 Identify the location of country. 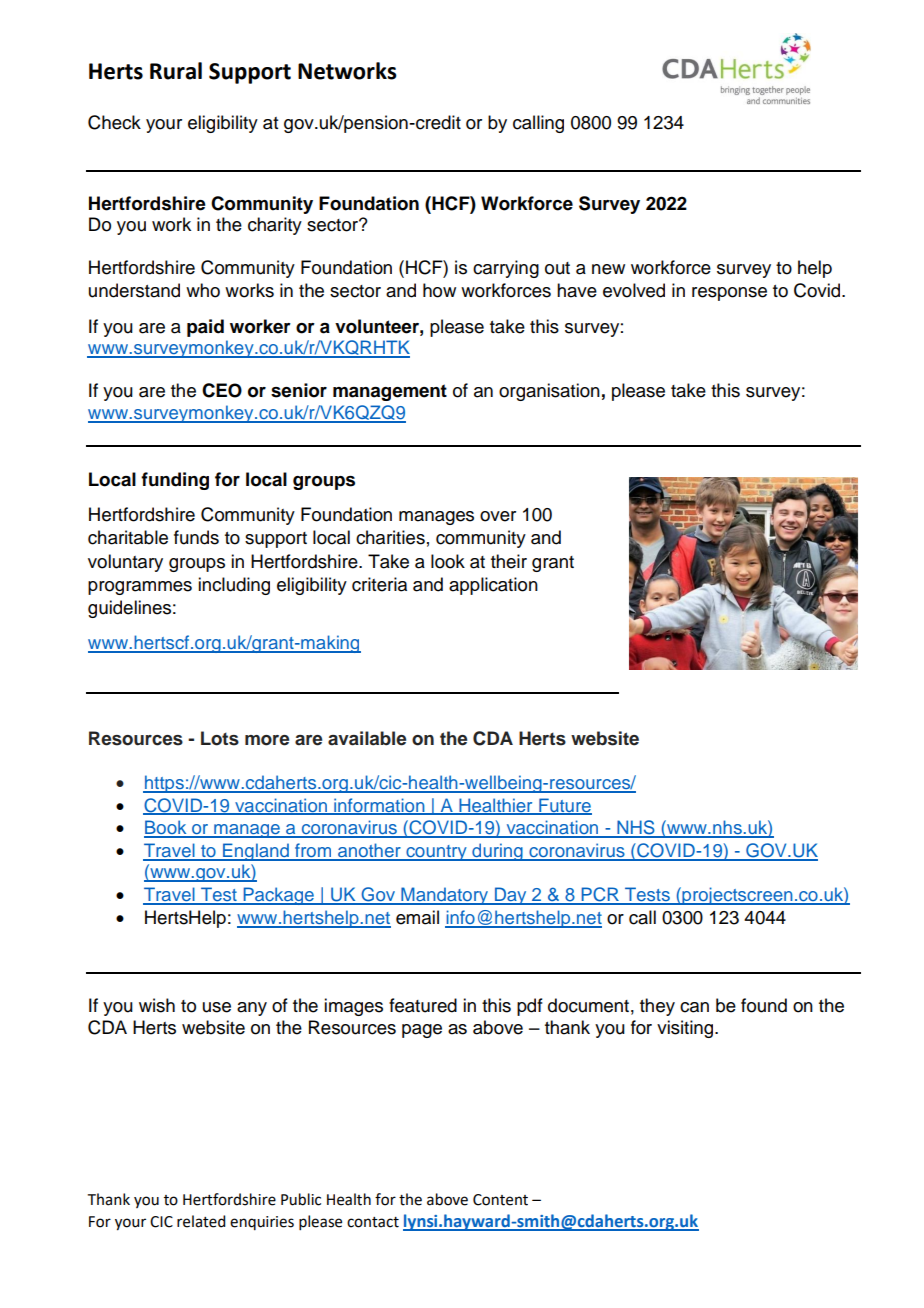
(436, 853).
